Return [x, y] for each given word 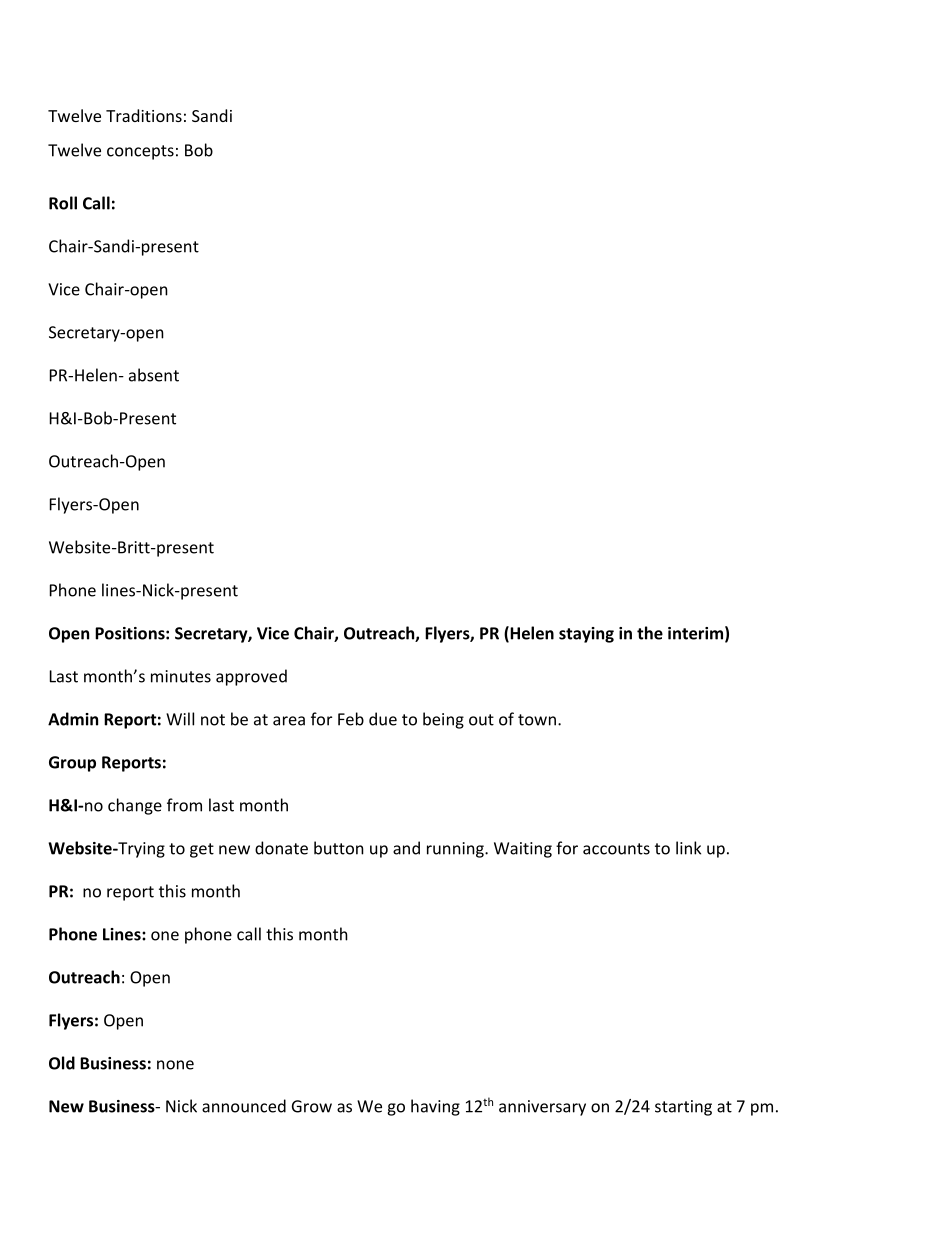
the [650, 633]
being [443, 720]
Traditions [144, 115]
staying [586, 635]
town [537, 720]
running [456, 850]
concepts [140, 152]
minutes [181, 676]
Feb [351, 719]
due [383, 719]
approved [251, 677]
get [202, 850]
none [175, 1065]
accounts [616, 849]
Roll [63, 203]
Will [180, 719]
